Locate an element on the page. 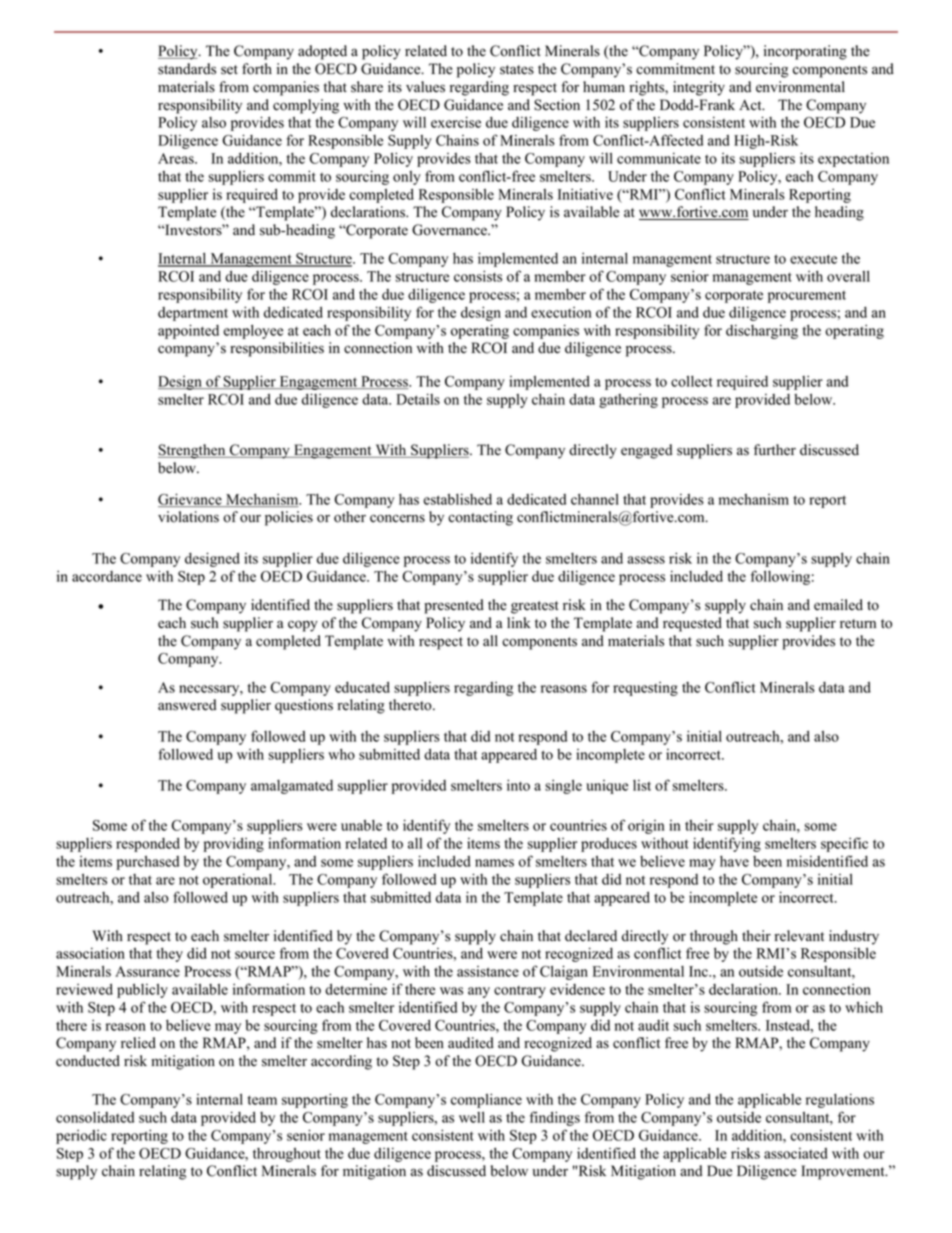  providing is located at coordinates (234, 844).
